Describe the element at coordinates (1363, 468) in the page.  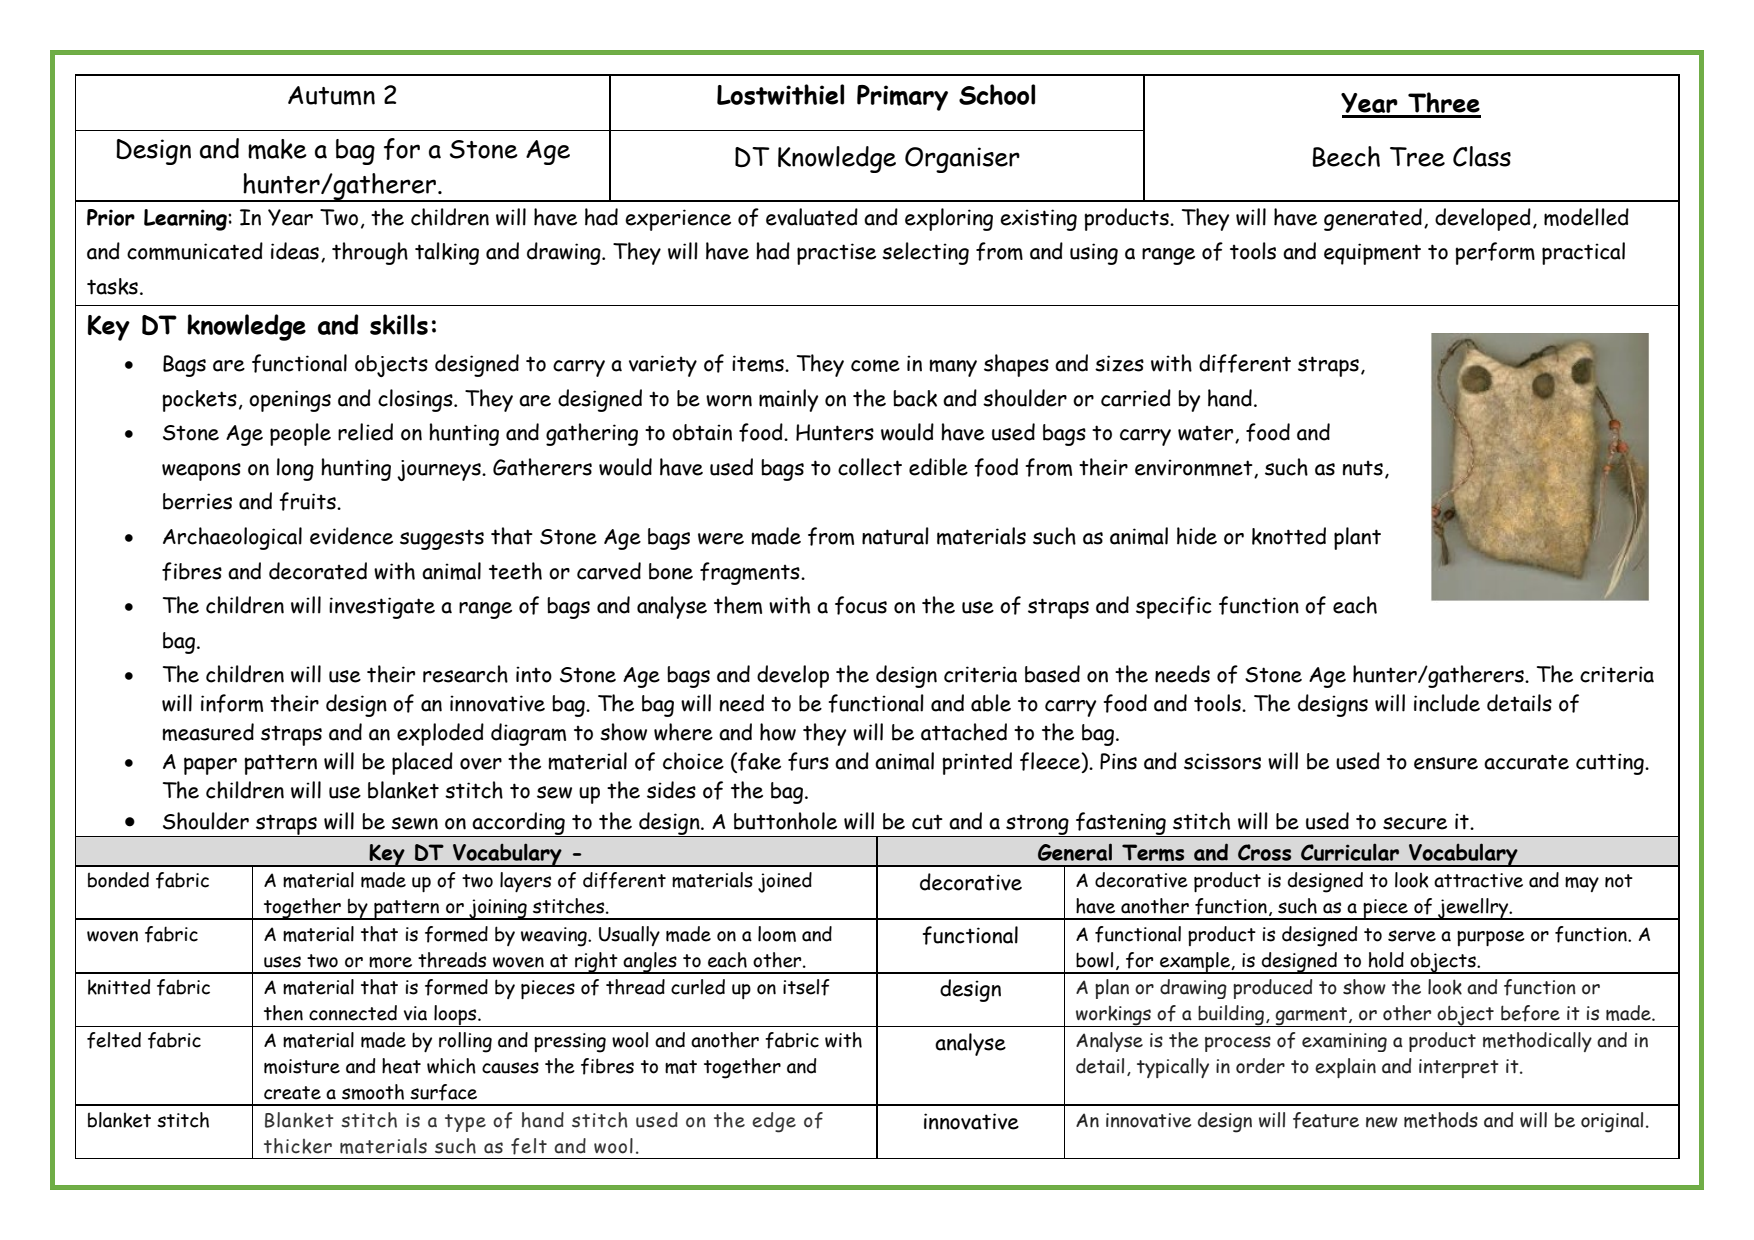
I see `nuts` at that location.
